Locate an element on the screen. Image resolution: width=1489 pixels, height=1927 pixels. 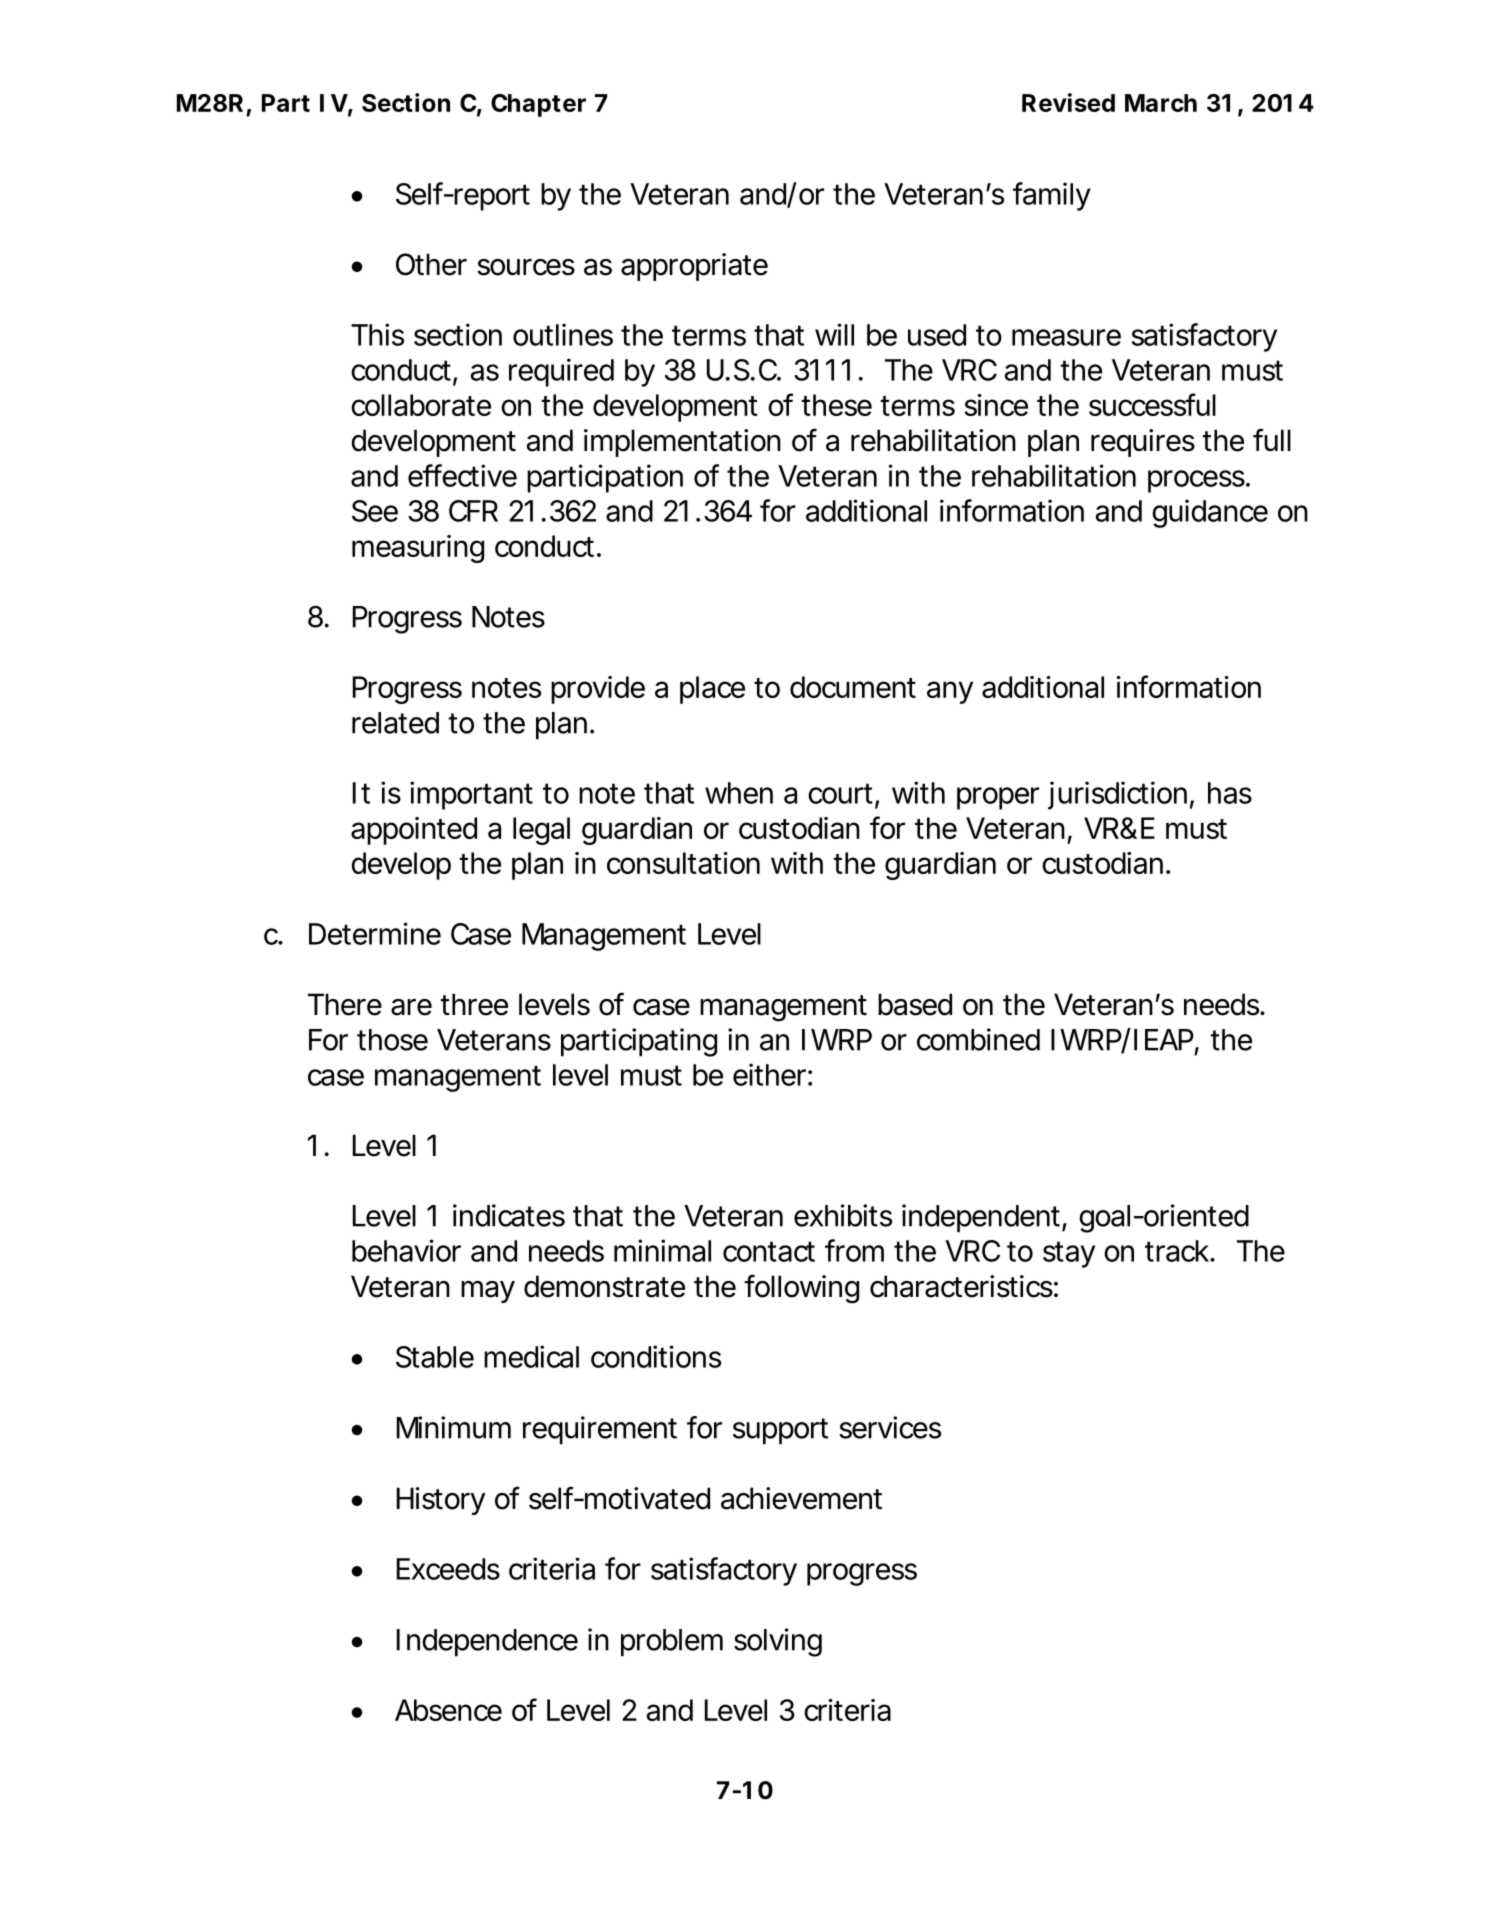
March is located at coordinates (1161, 103).
